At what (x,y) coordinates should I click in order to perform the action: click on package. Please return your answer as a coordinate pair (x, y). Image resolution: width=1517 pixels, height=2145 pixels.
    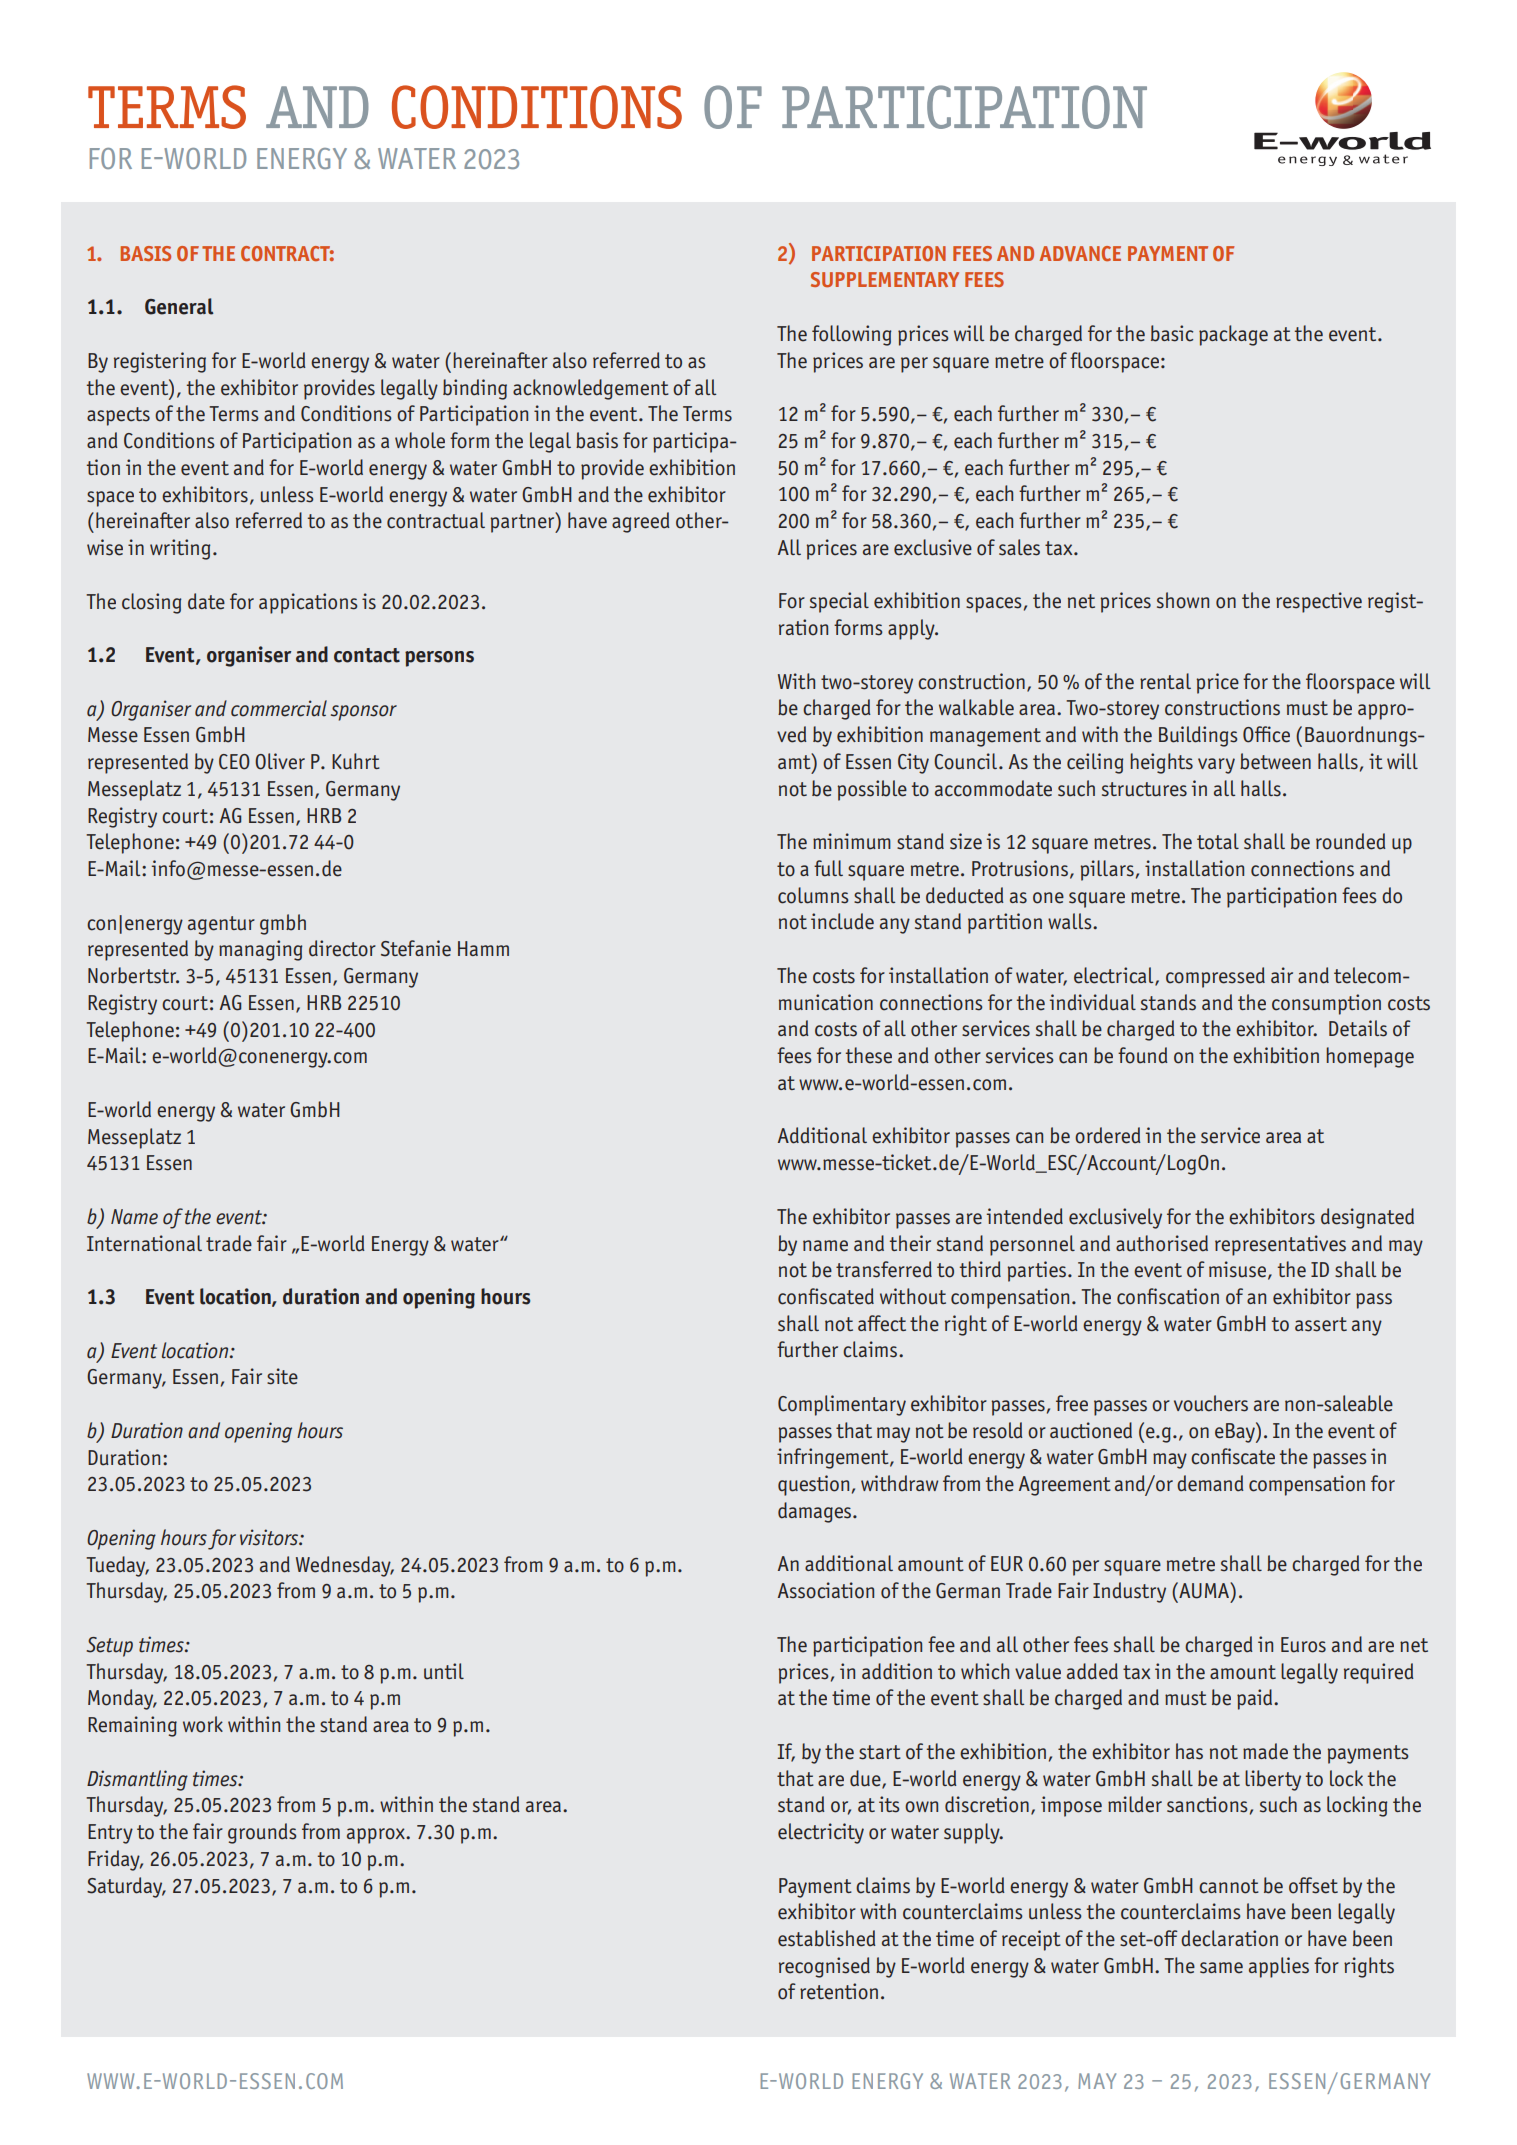
    Looking at the image, I should click on (1233, 335).
